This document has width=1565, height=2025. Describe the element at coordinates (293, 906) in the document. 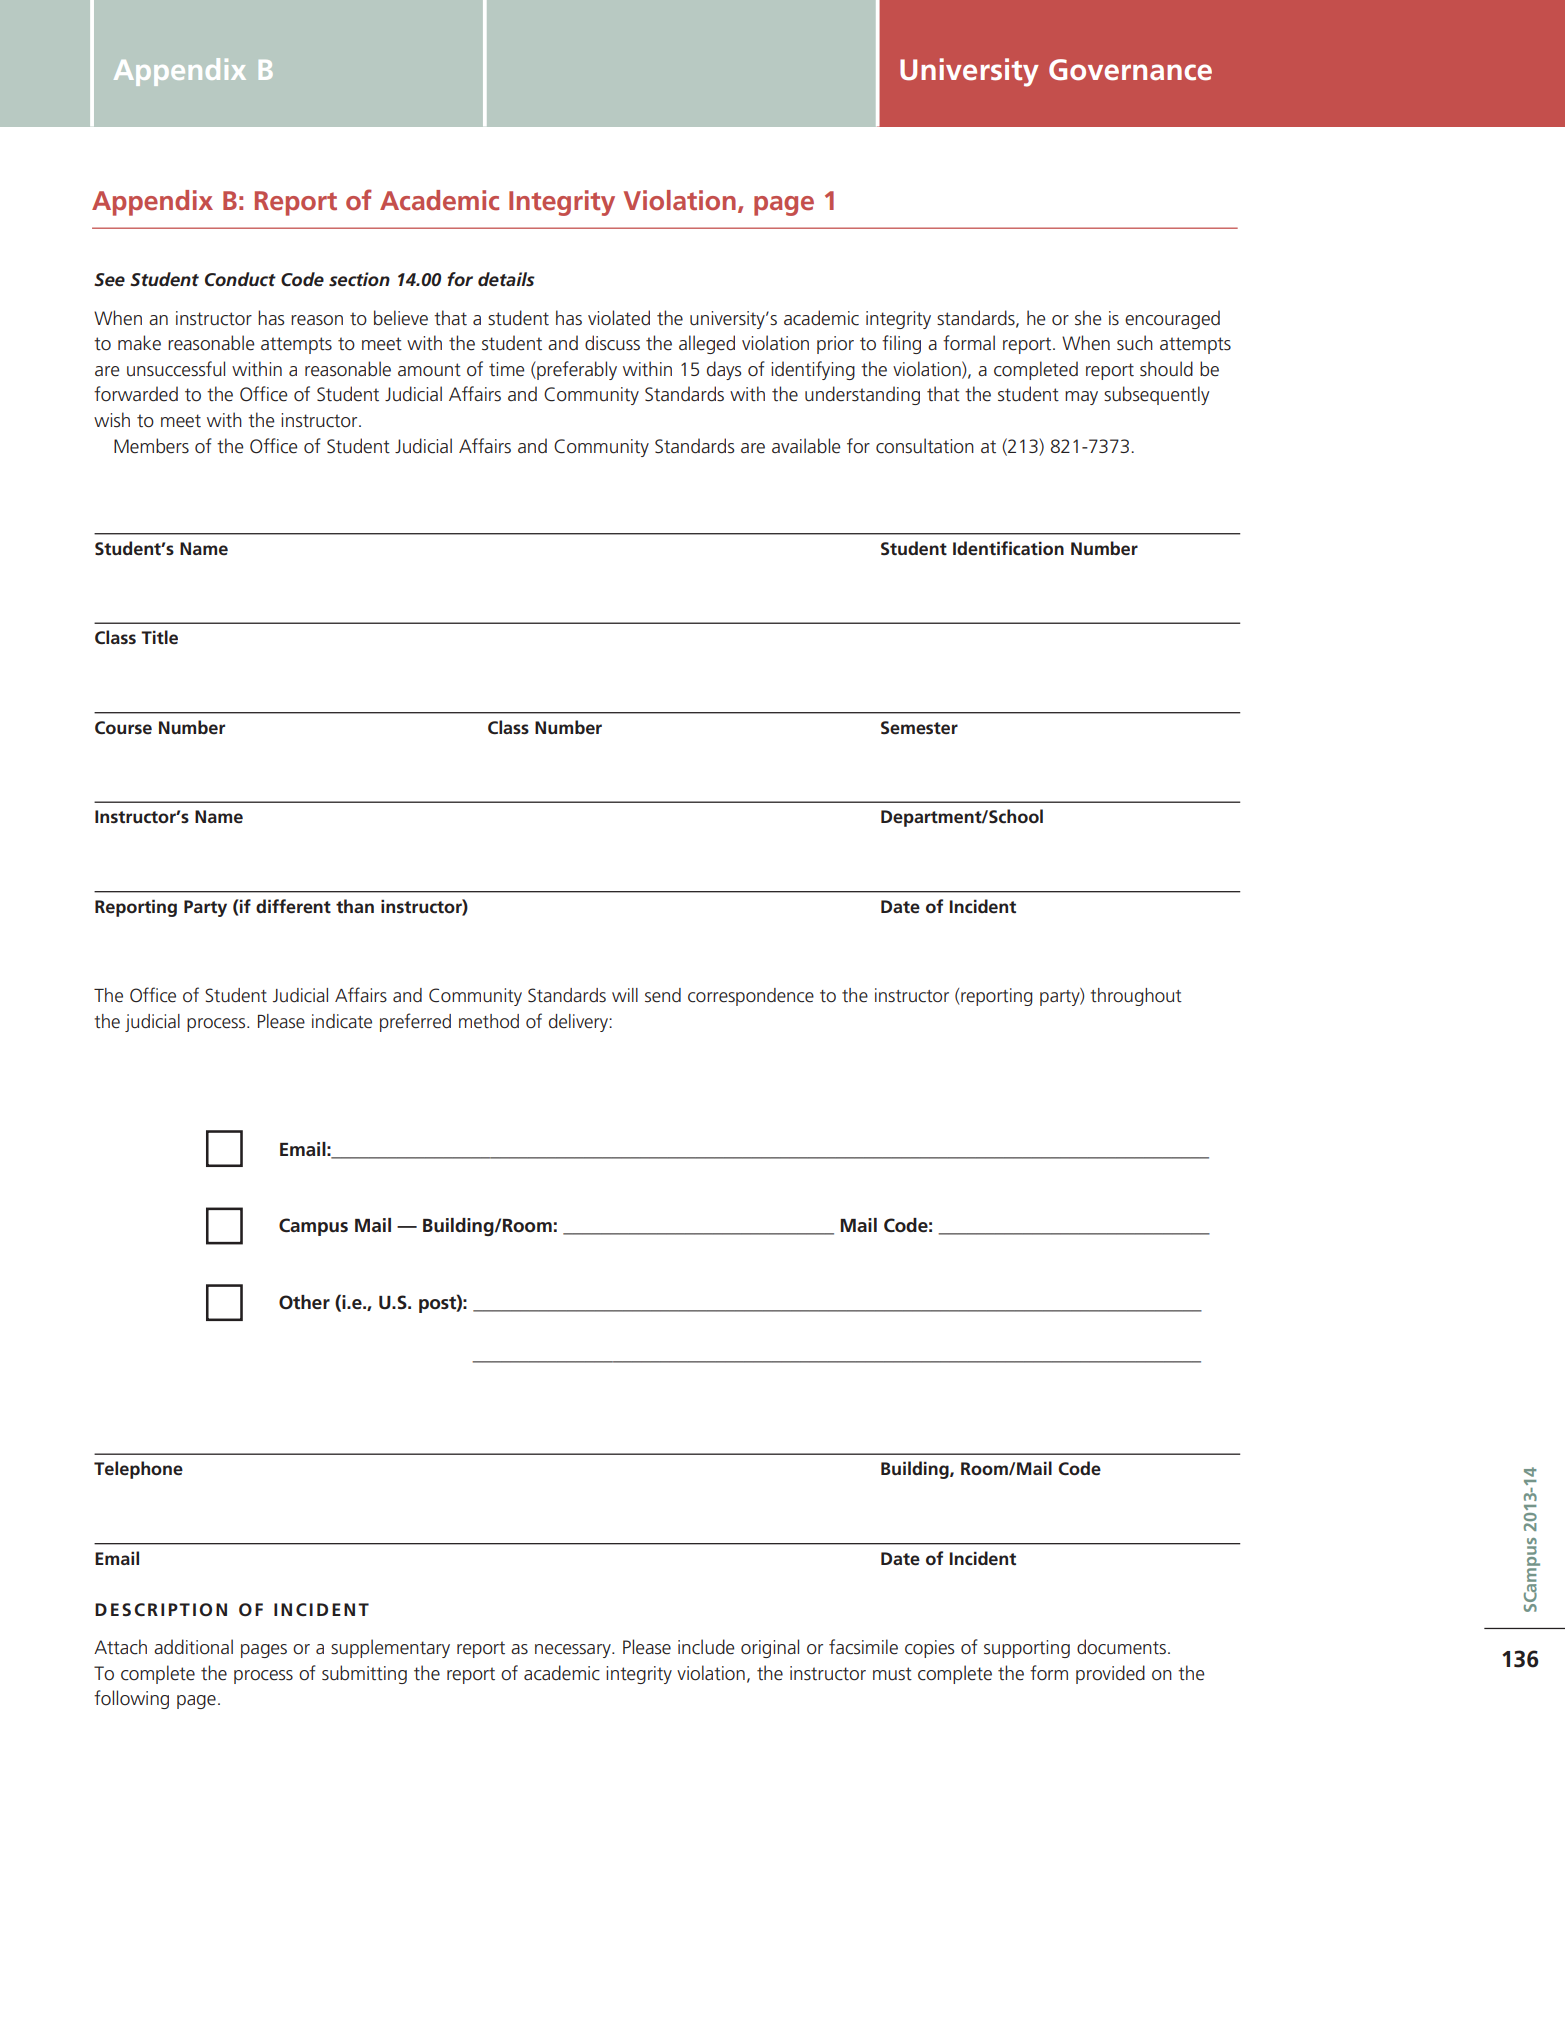

I see `different` at that location.
